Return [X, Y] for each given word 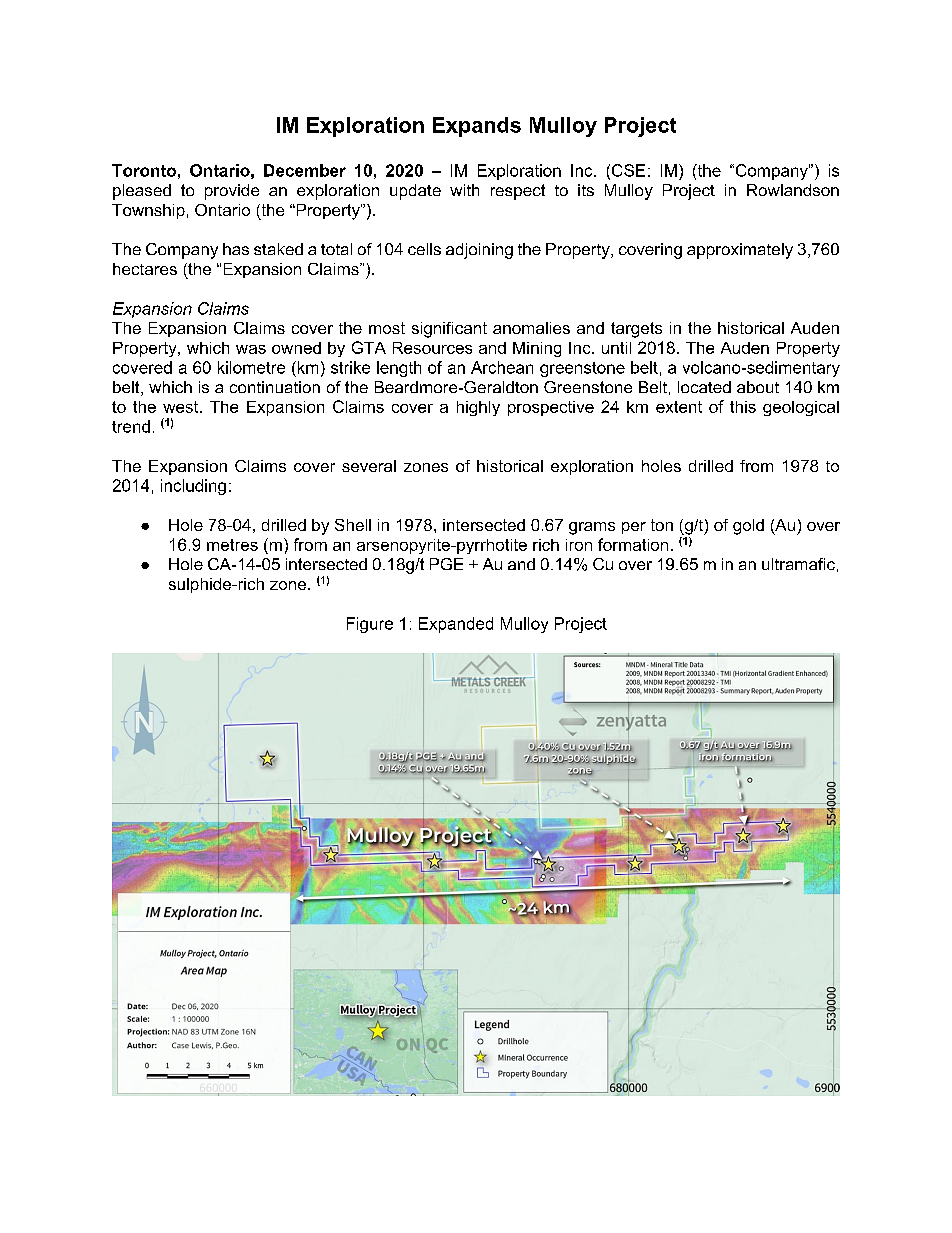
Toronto [144, 170]
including [193, 487]
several [369, 466]
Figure [370, 625]
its [586, 190]
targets [636, 330]
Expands [477, 127]
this [743, 407]
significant [449, 330]
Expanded [456, 625]
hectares [145, 269]
